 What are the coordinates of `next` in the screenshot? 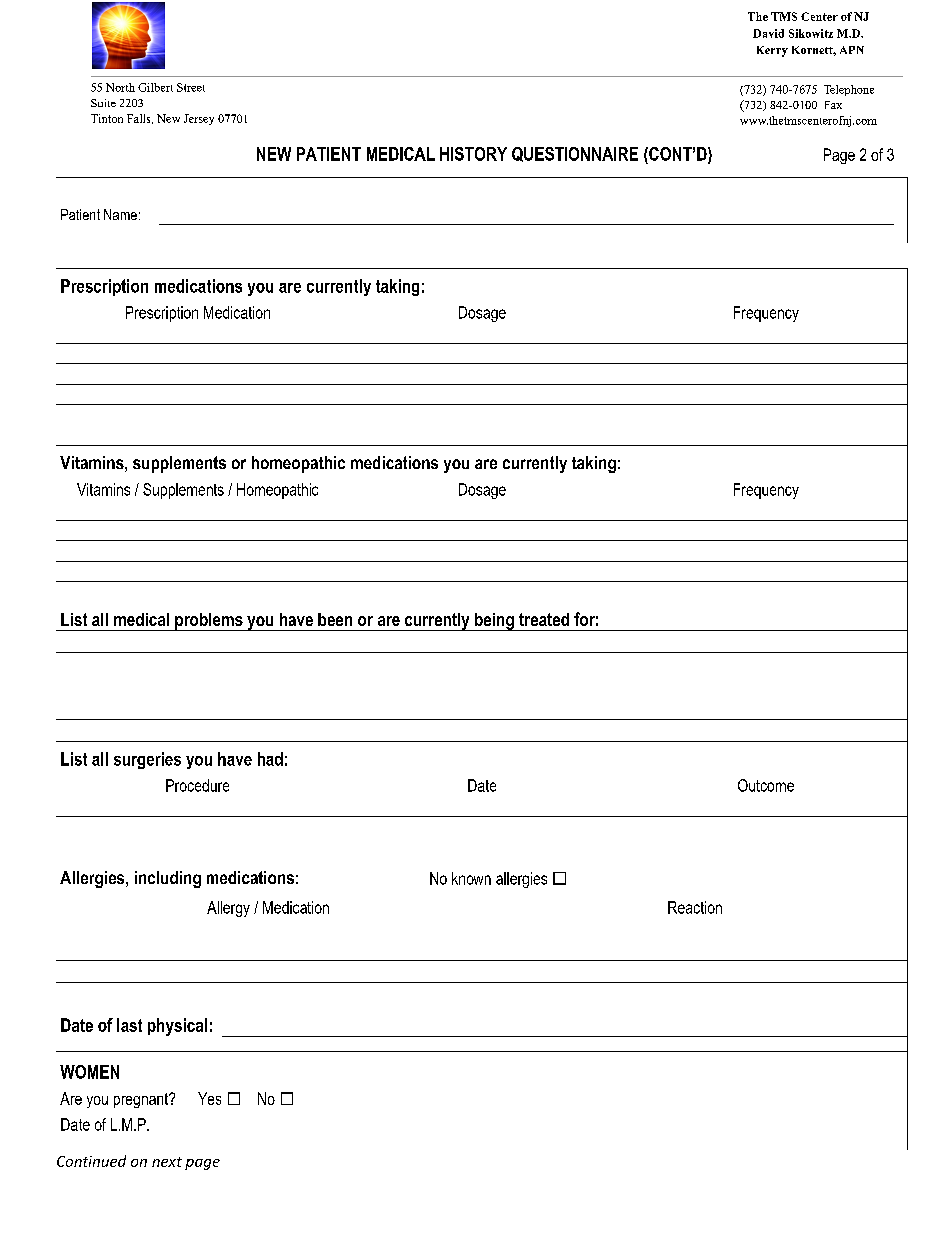 It's located at (167, 1162).
